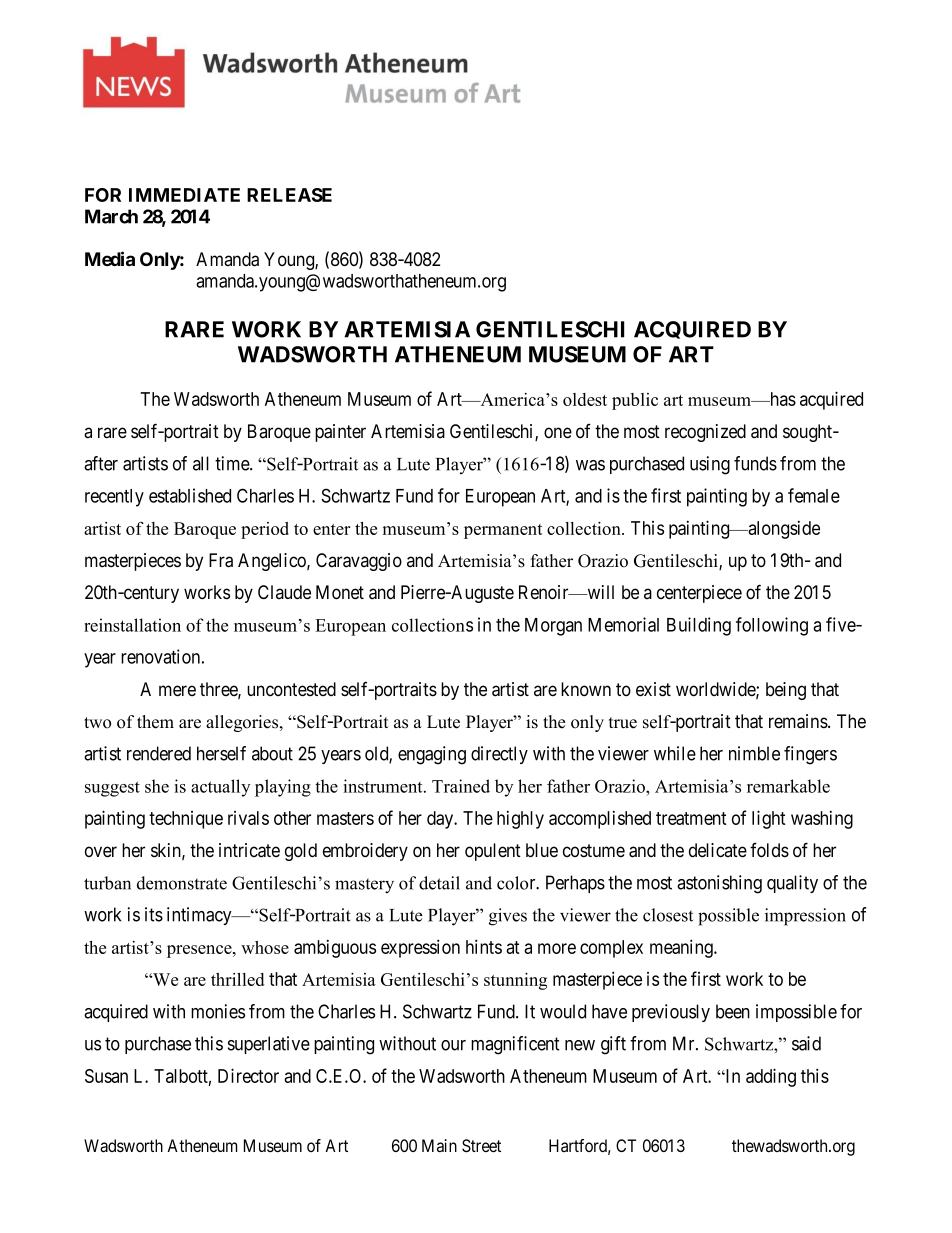 Image resolution: width=952 pixels, height=1233 pixels. What do you see at coordinates (190, 495) in the screenshot?
I see `established` at bounding box center [190, 495].
